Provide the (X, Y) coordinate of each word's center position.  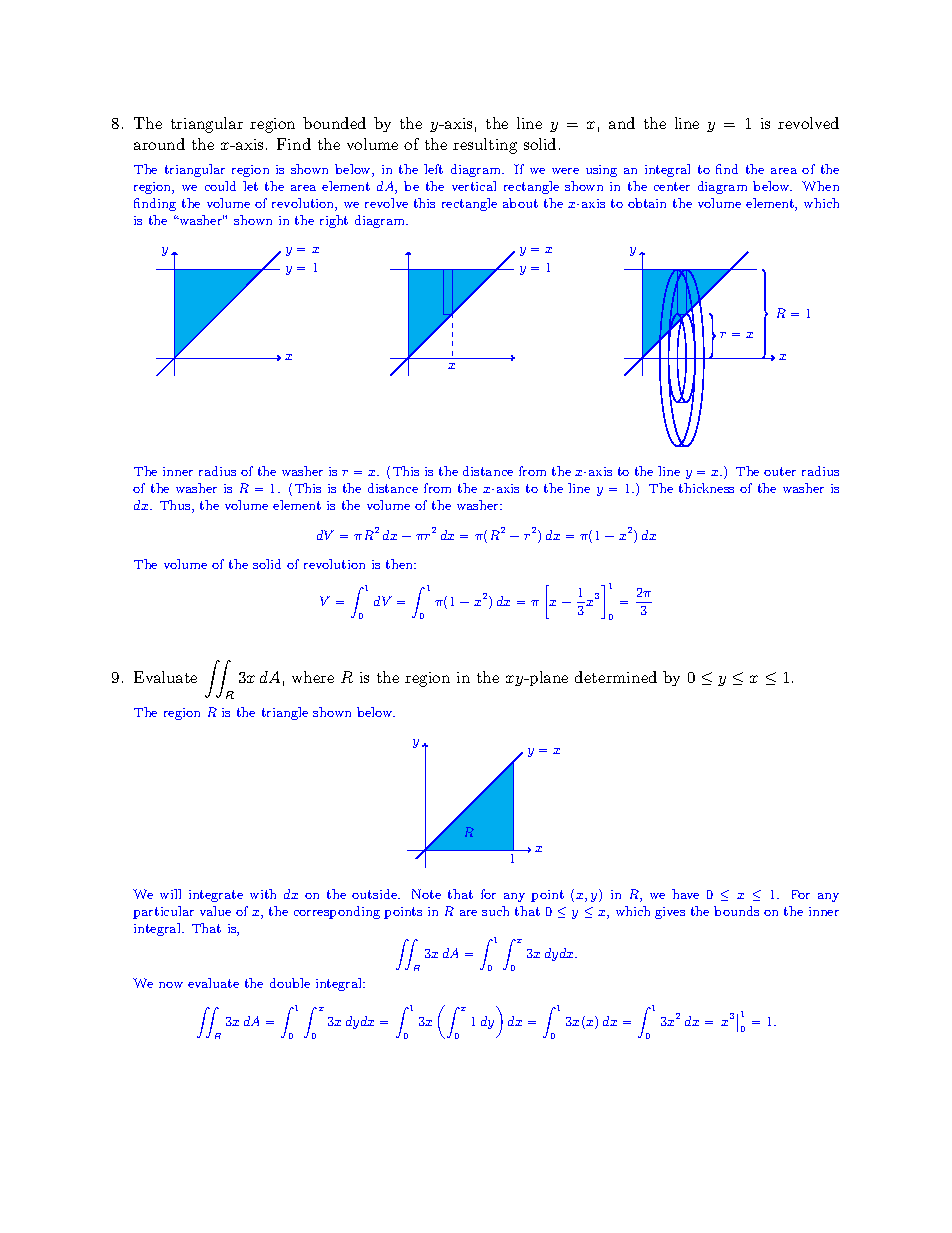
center (672, 186)
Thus (176, 506)
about (520, 203)
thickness (706, 488)
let (250, 186)
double (290, 983)
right (334, 221)
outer (780, 471)
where (313, 677)
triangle (285, 713)
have (685, 894)
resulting (485, 146)
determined (616, 677)
